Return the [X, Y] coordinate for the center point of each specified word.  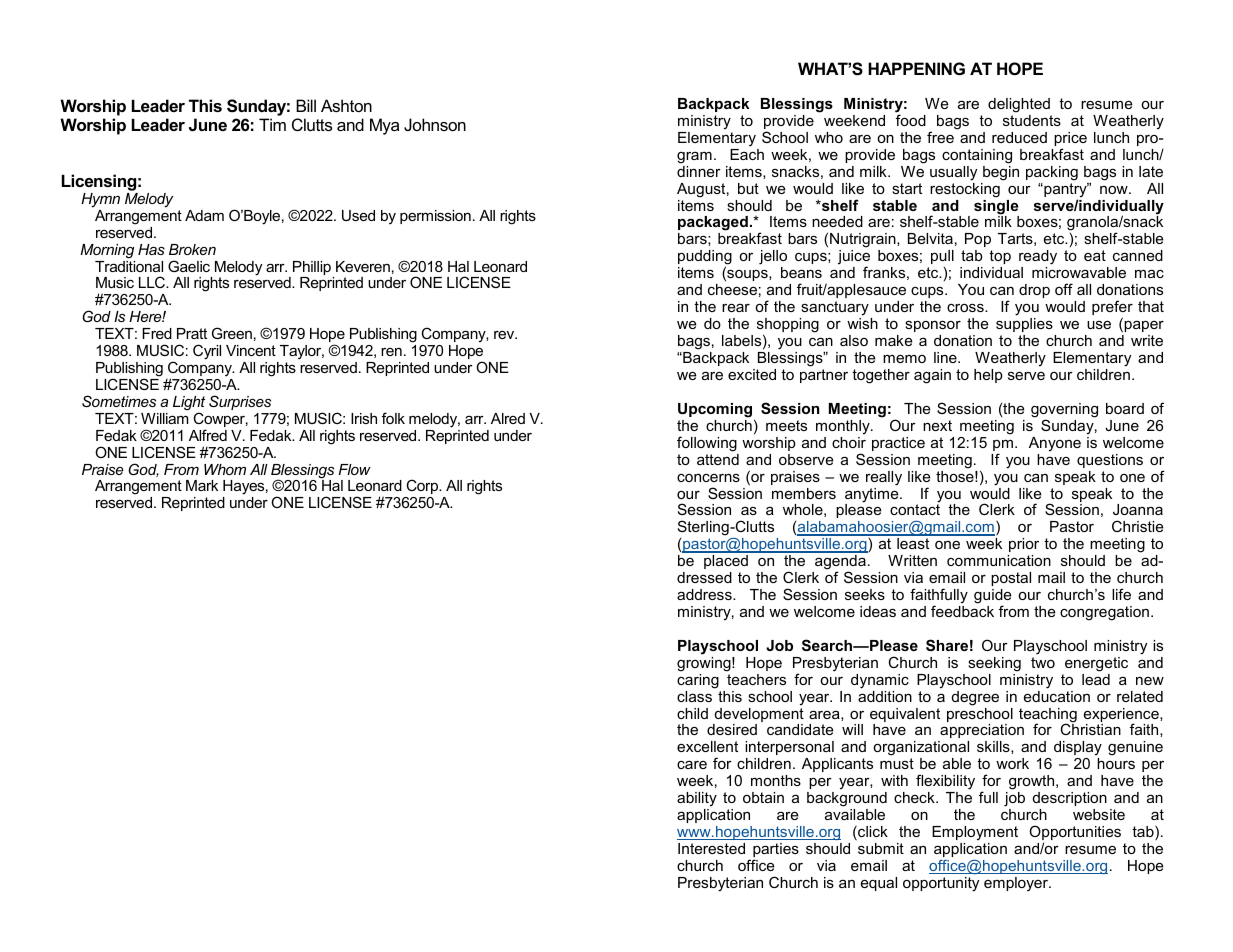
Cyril [207, 352]
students [1032, 120]
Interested [711, 848]
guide [993, 597]
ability [697, 799]
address [705, 594]
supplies [1024, 325]
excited [752, 374]
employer [1017, 884]
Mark [202, 485]
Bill [306, 105]
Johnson [435, 124]
